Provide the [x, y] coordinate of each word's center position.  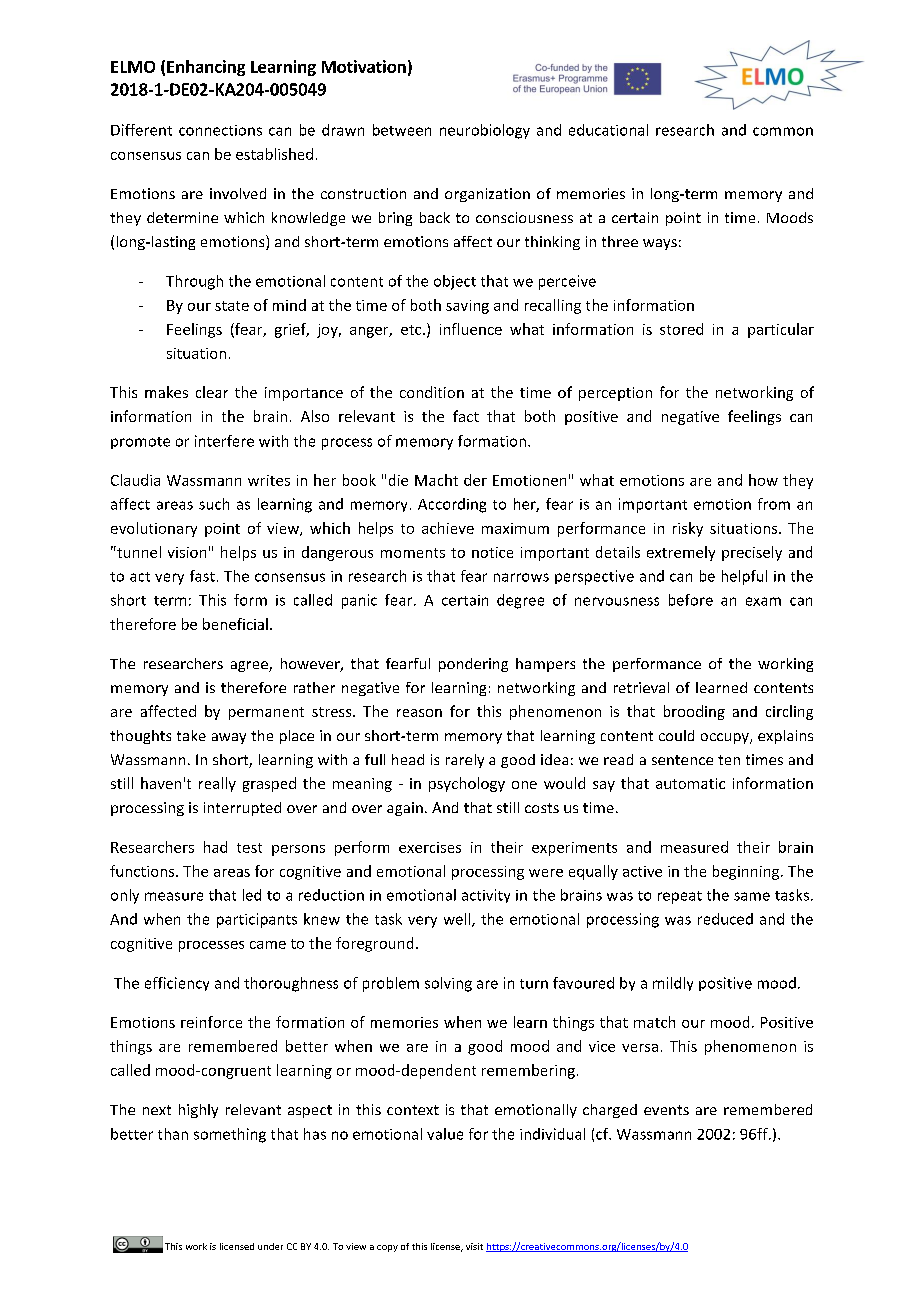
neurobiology [485, 131]
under [270, 1246]
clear [212, 392]
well [458, 920]
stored [681, 329]
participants [257, 920]
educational [608, 130]
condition [432, 392]
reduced [725, 919]
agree [250, 666]
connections [220, 130]
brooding [694, 712]
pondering [473, 665]
